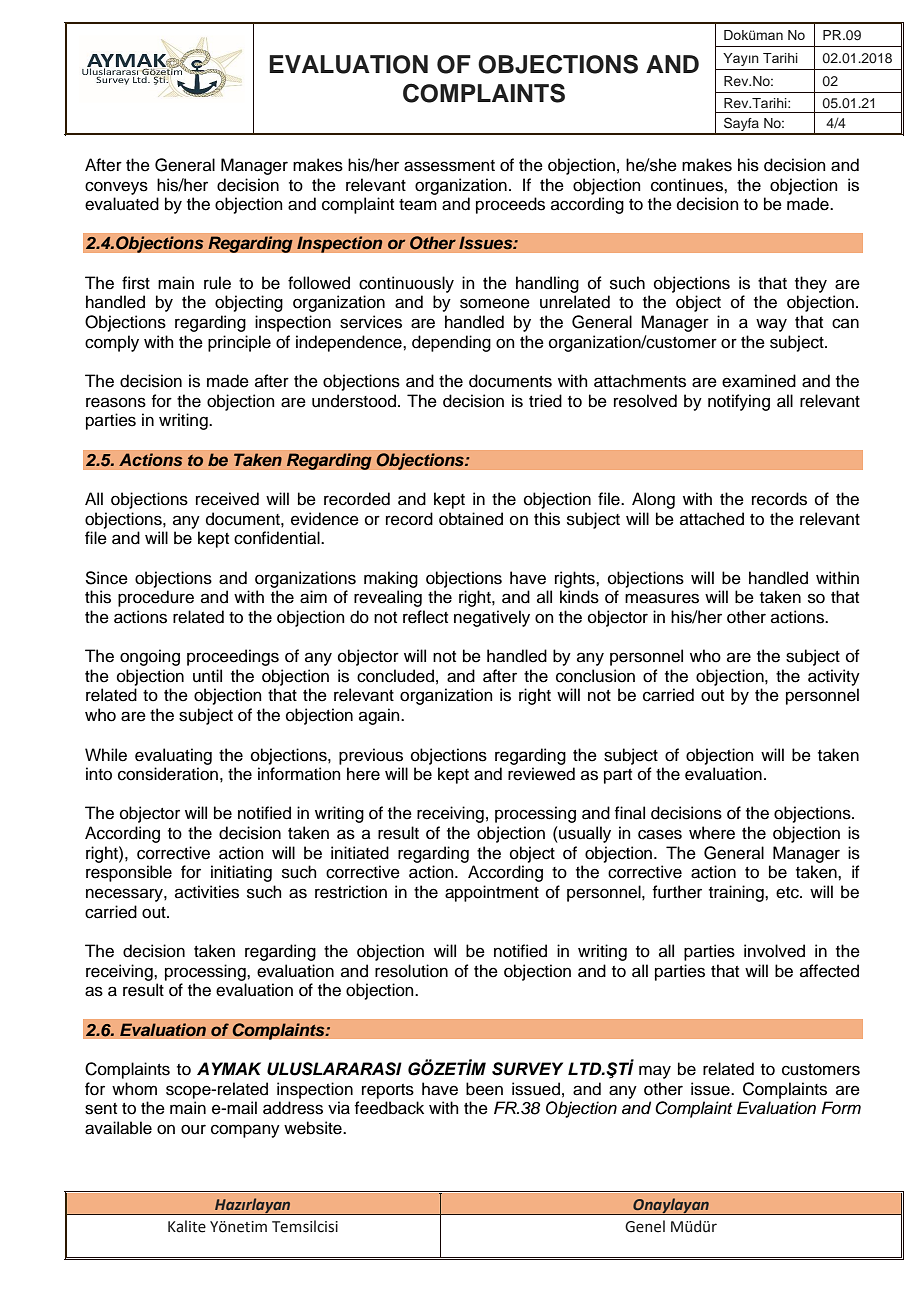 The image size is (924, 1308). What do you see at coordinates (451, 343) in the image?
I see `depending` at bounding box center [451, 343].
